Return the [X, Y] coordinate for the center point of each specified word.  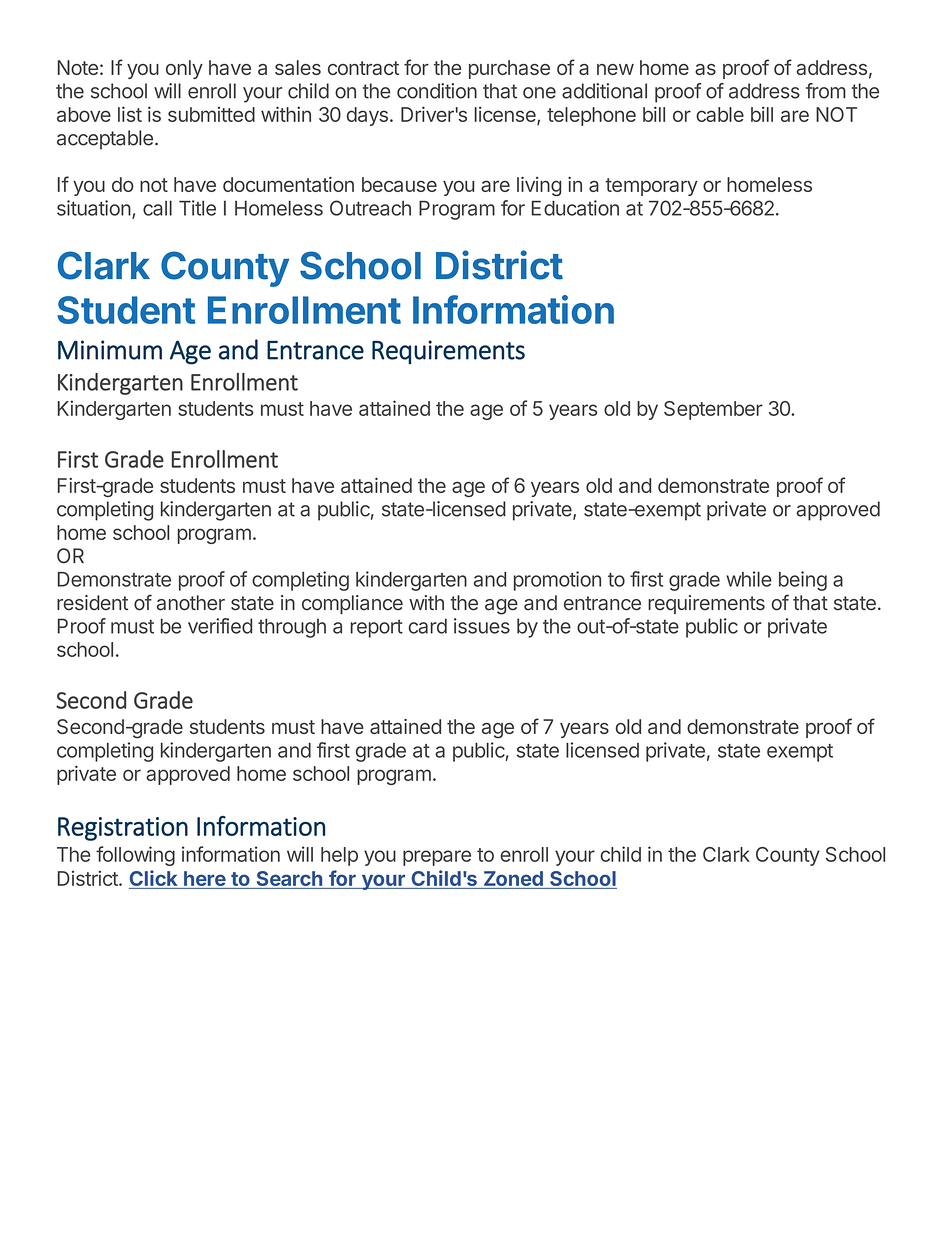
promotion [557, 581]
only [184, 69]
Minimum [110, 350]
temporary [651, 187]
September [713, 410]
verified [220, 626]
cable [720, 114]
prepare [437, 858]
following [135, 856]
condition [437, 91]
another [191, 603]
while [749, 579]
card [428, 626]
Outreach [370, 208]
